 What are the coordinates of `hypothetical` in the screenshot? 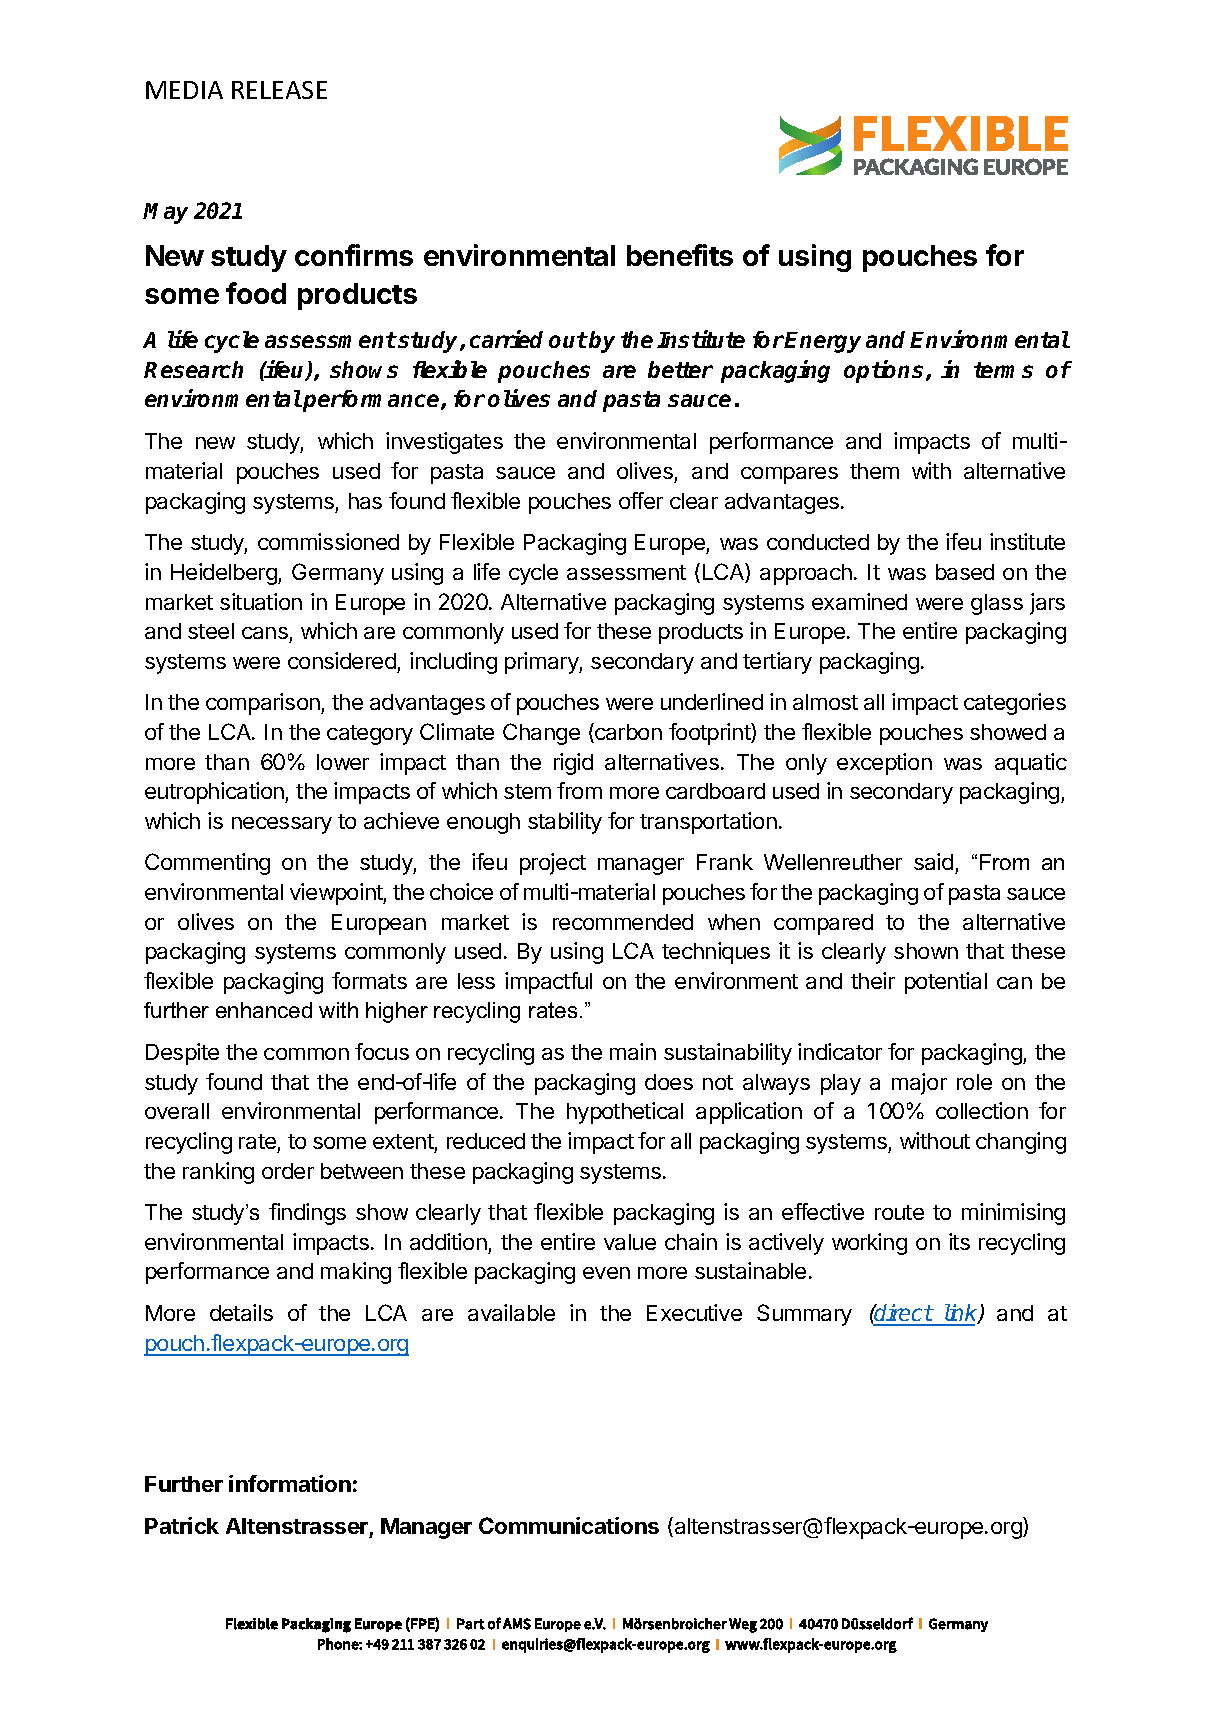 It's located at (625, 1113).
